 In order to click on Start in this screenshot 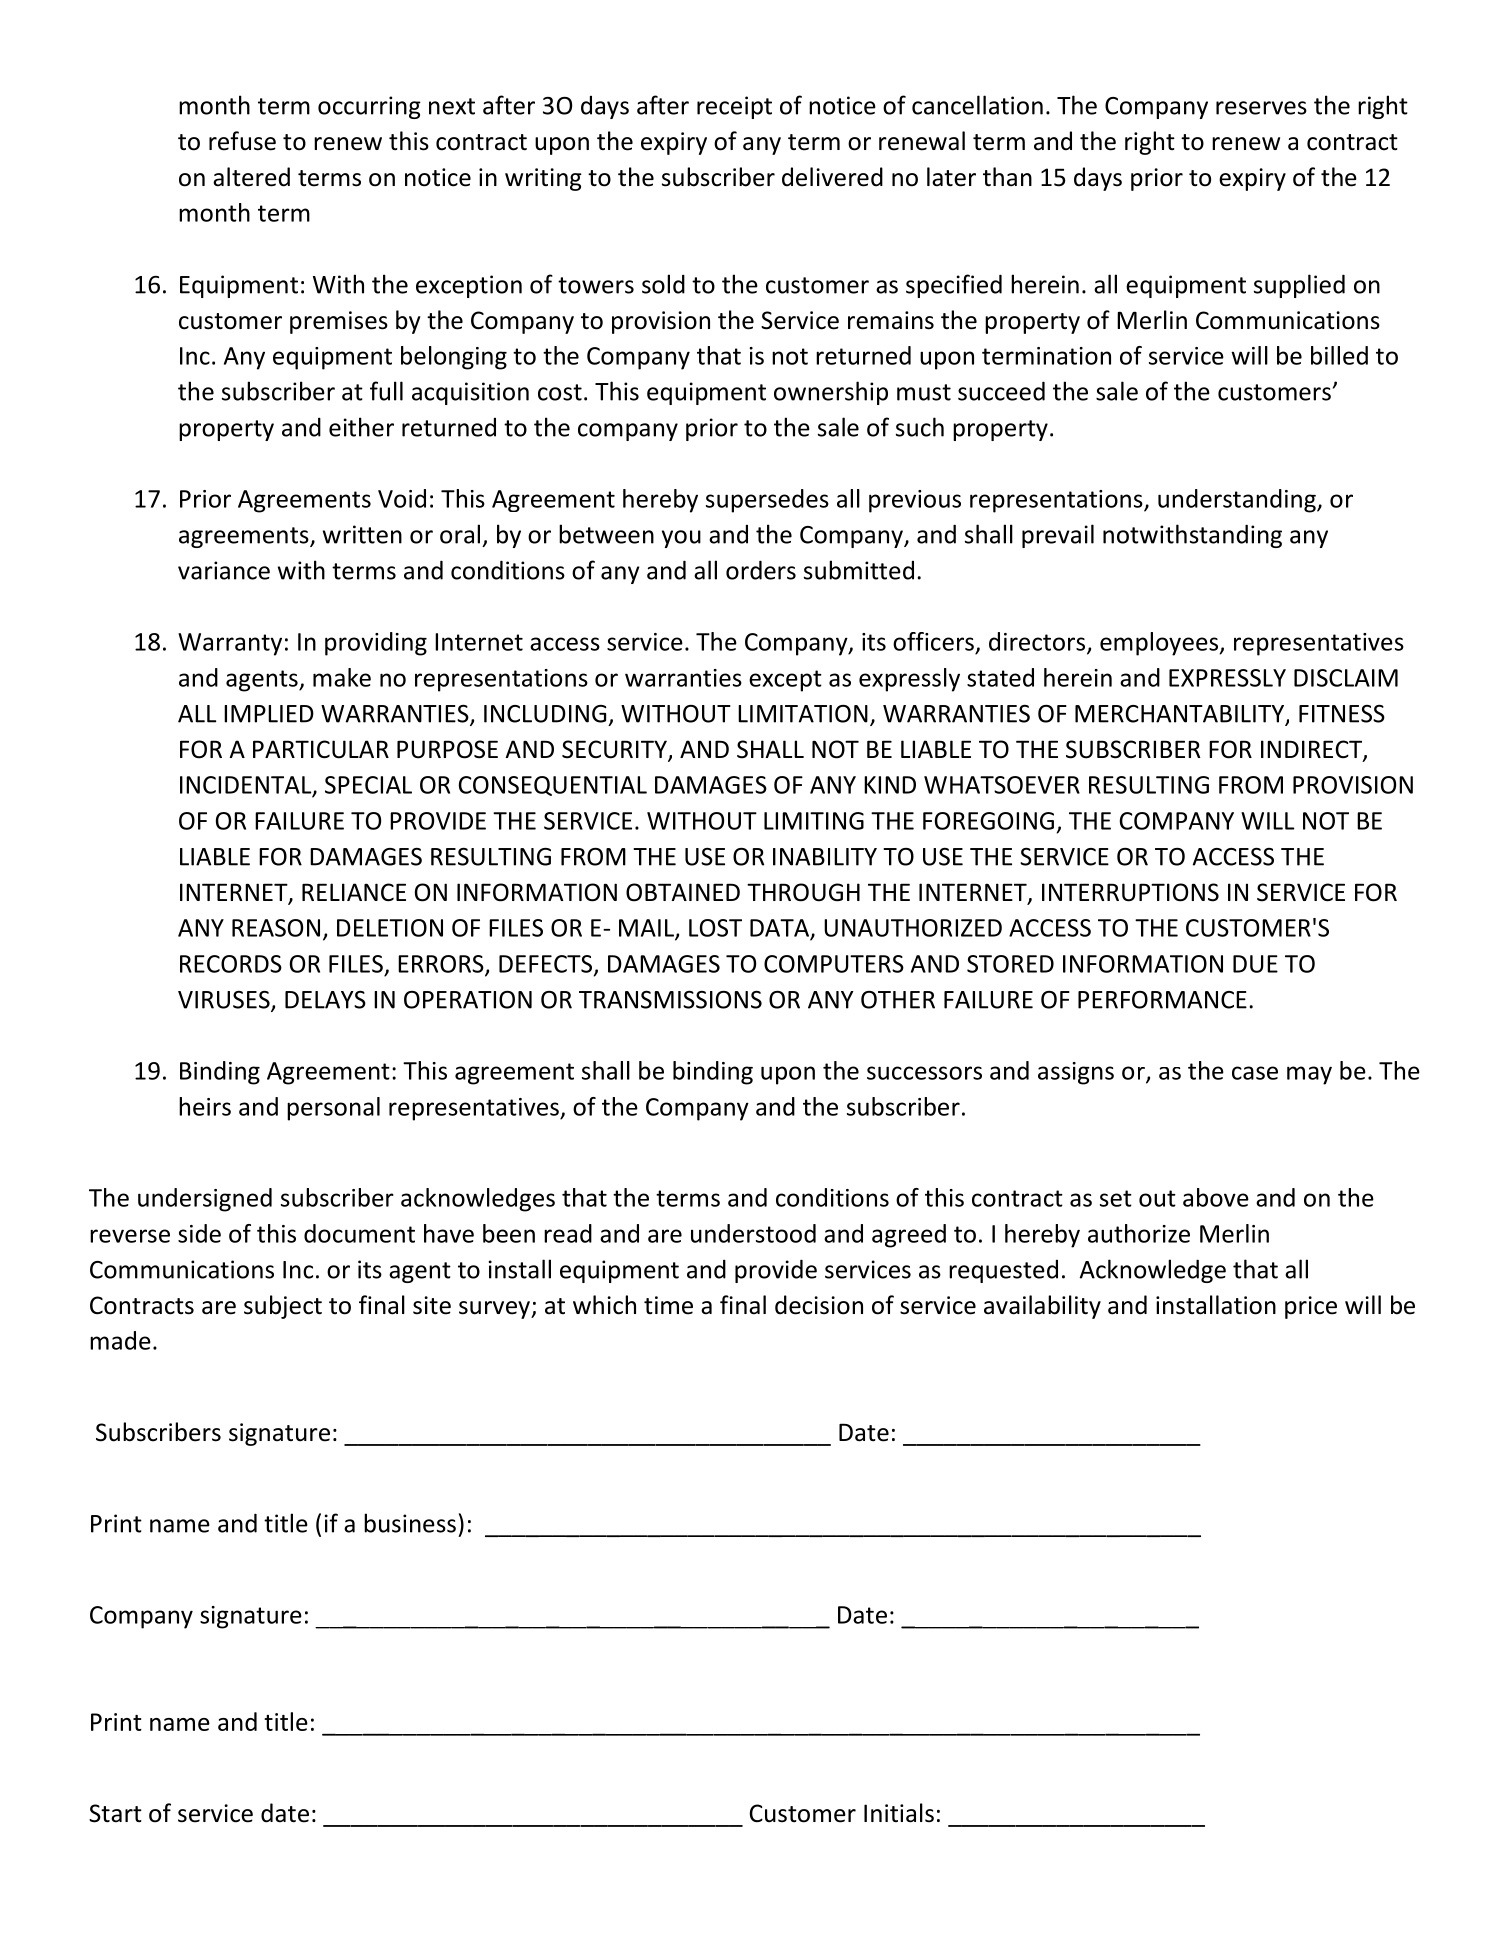, I will do `click(115, 1813)`.
